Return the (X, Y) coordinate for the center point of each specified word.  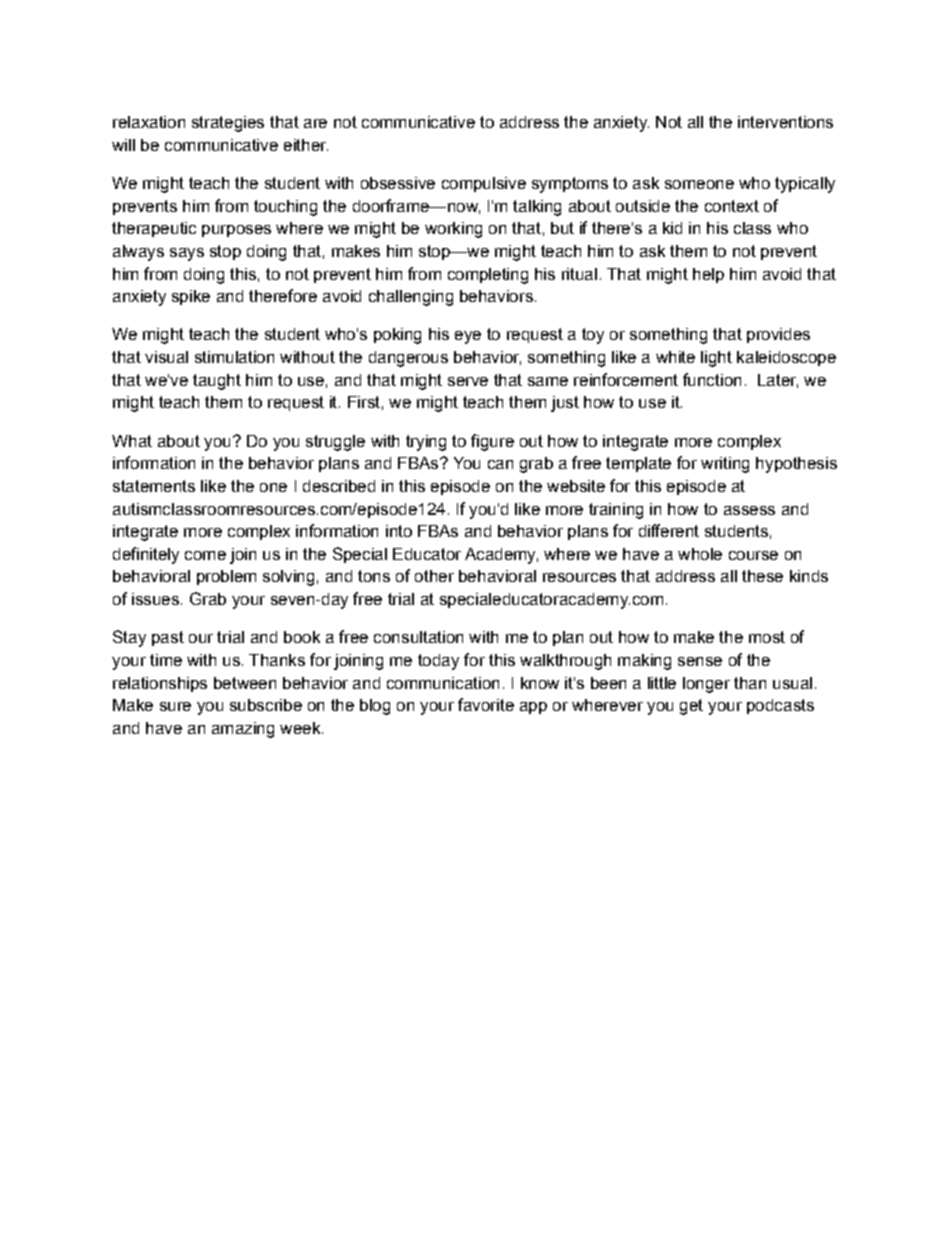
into (399, 531)
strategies (228, 124)
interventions (785, 122)
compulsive (484, 184)
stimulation (234, 357)
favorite (486, 704)
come (205, 555)
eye (468, 337)
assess (749, 510)
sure (175, 706)
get (691, 707)
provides (778, 335)
